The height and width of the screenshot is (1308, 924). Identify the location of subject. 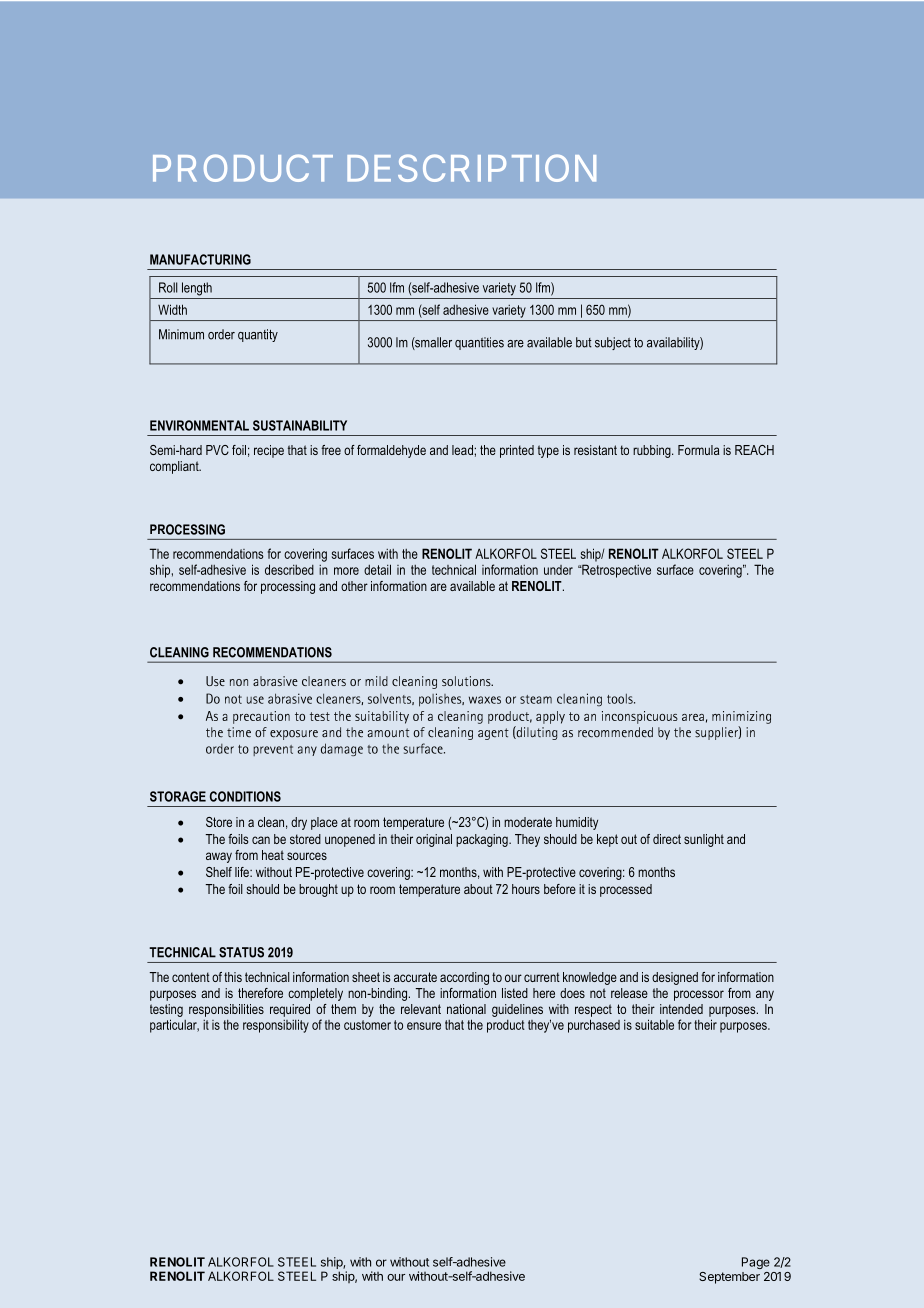
(613, 343).
